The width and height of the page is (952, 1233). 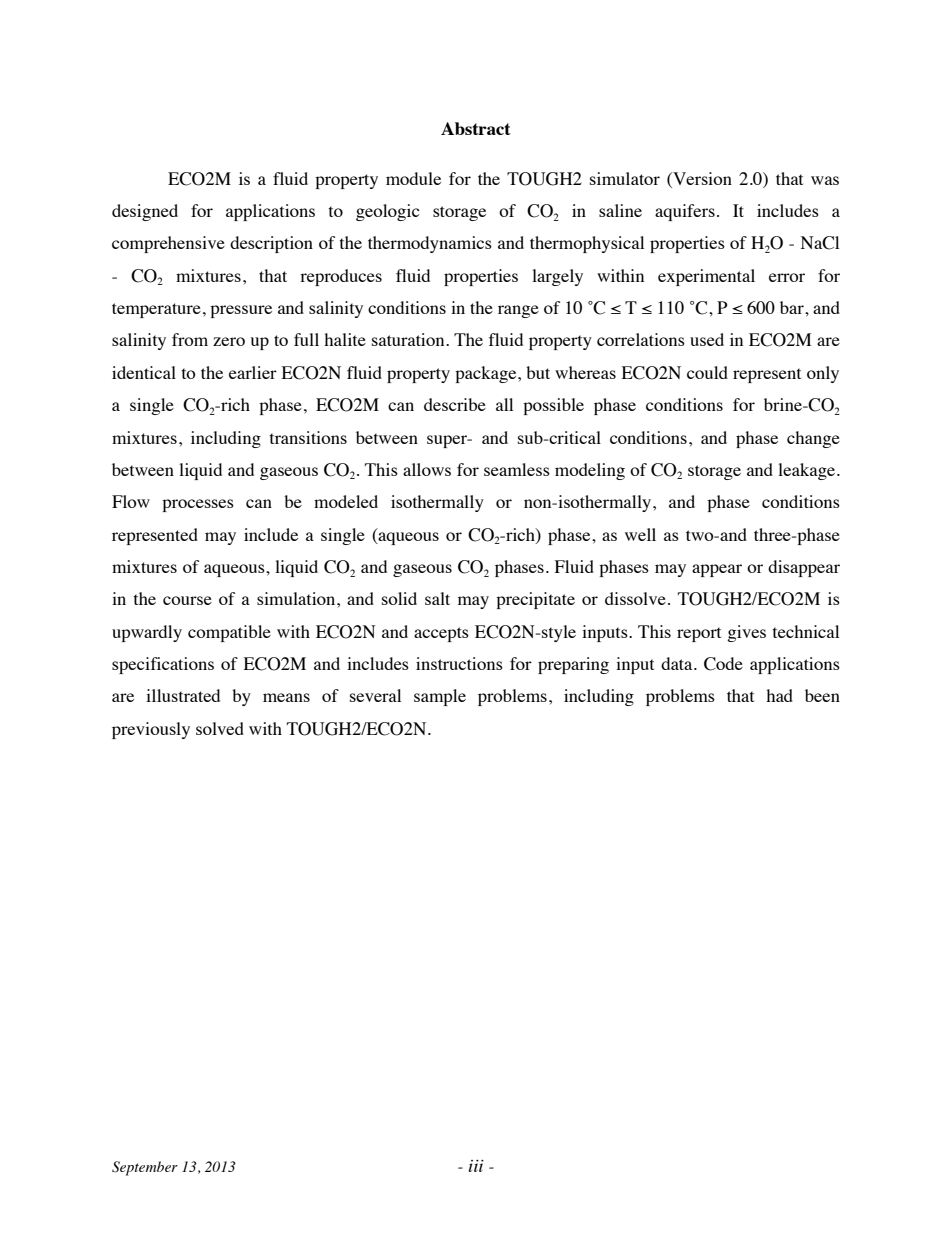 What do you see at coordinates (145, 1168) in the page?
I see `September` at bounding box center [145, 1168].
